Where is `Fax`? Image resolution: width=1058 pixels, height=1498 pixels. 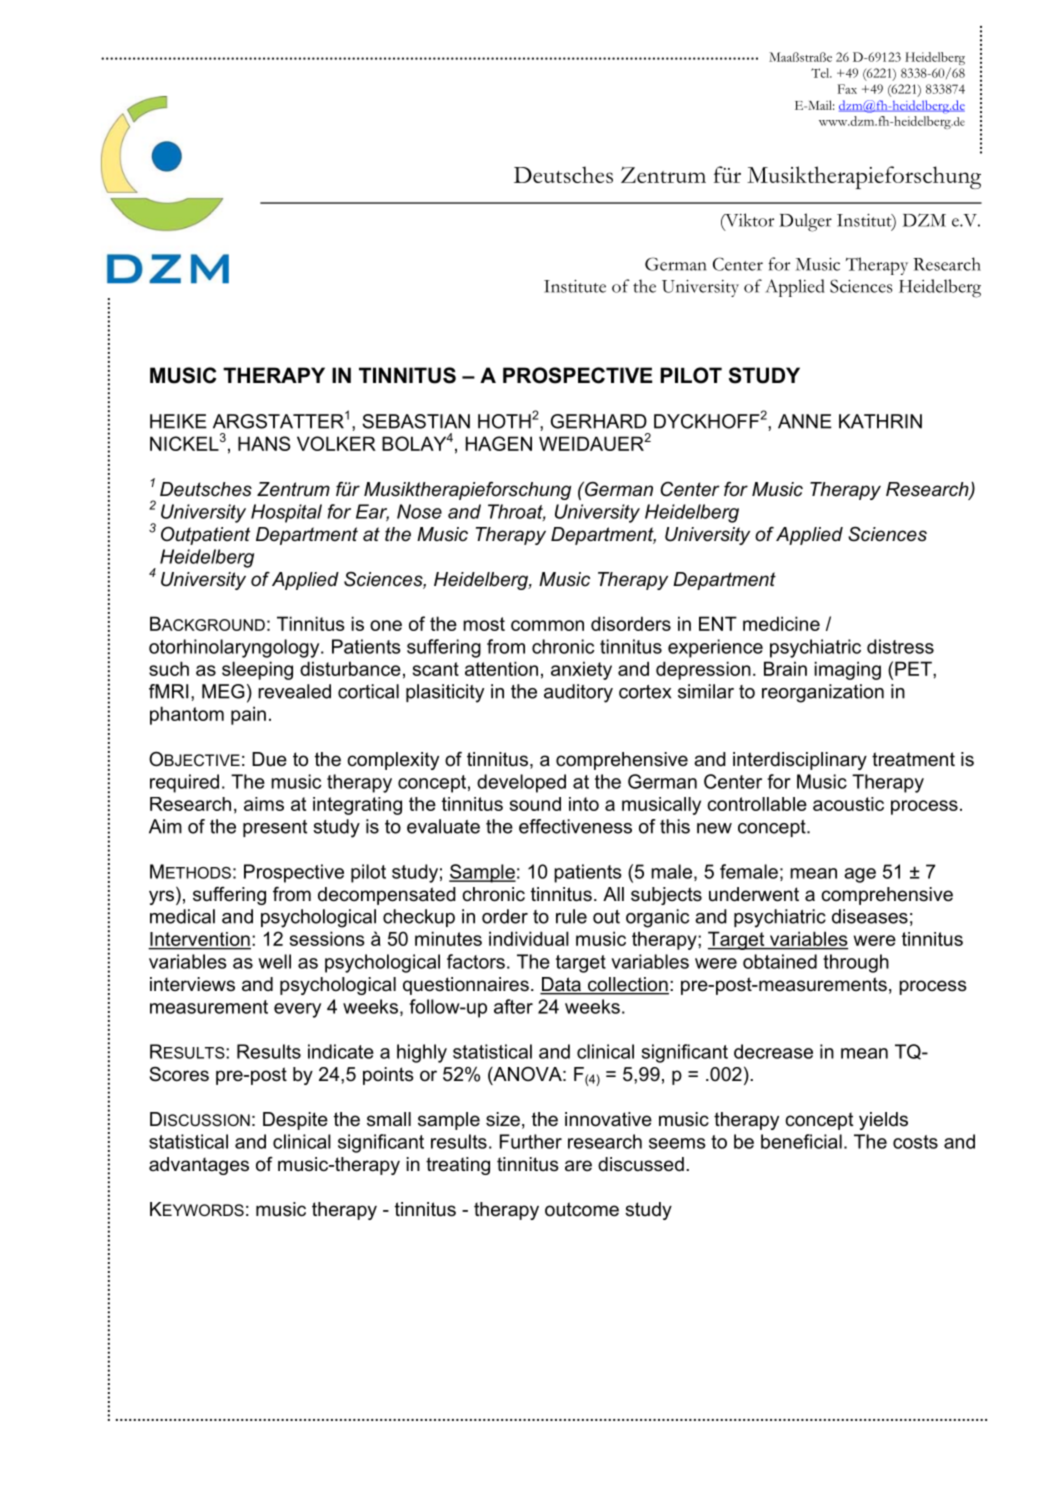 Fax is located at coordinates (847, 89).
